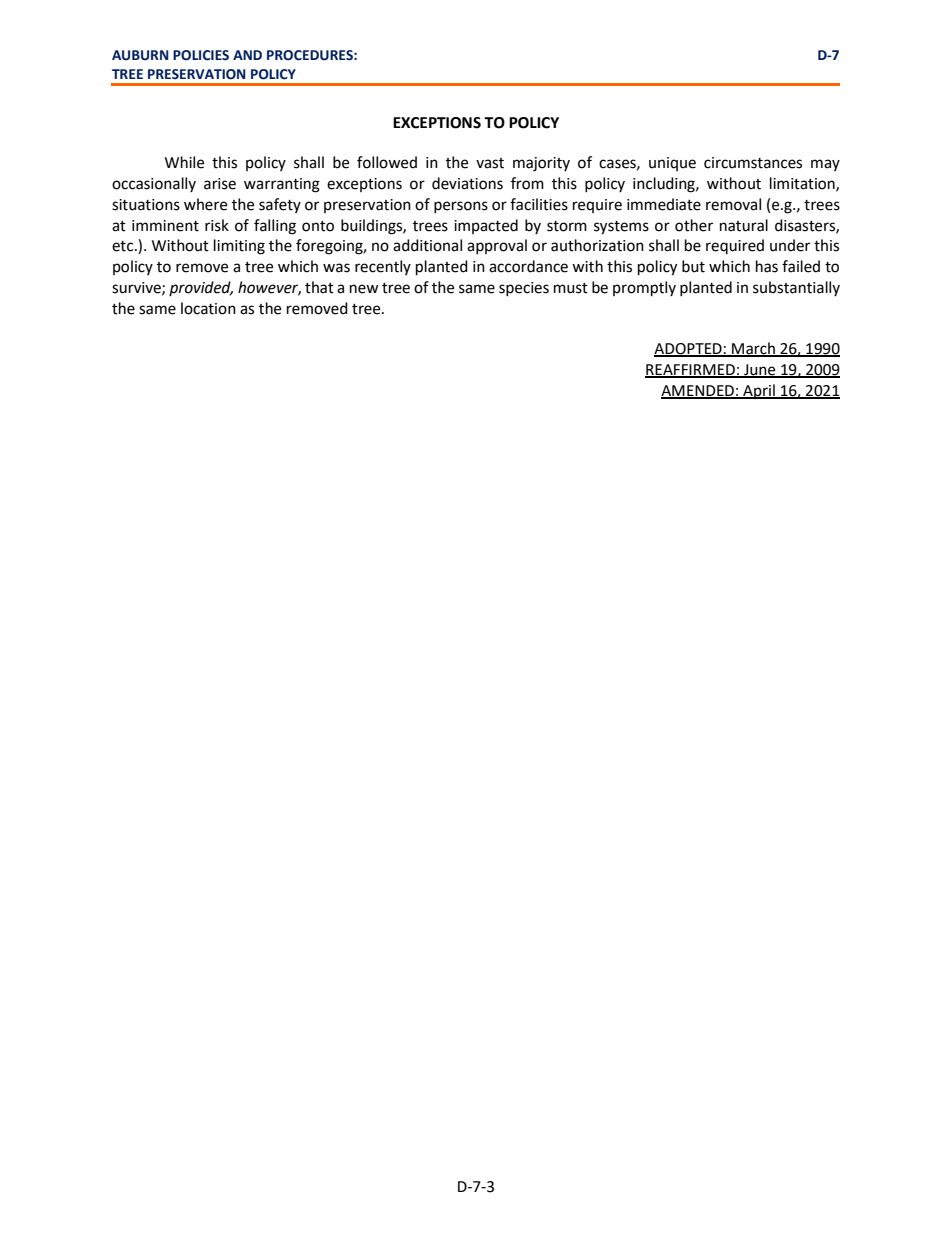 The image size is (952, 1233). Describe the element at coordinates (691, 370) in the page. I see `REAFFIRMED` at that location.
